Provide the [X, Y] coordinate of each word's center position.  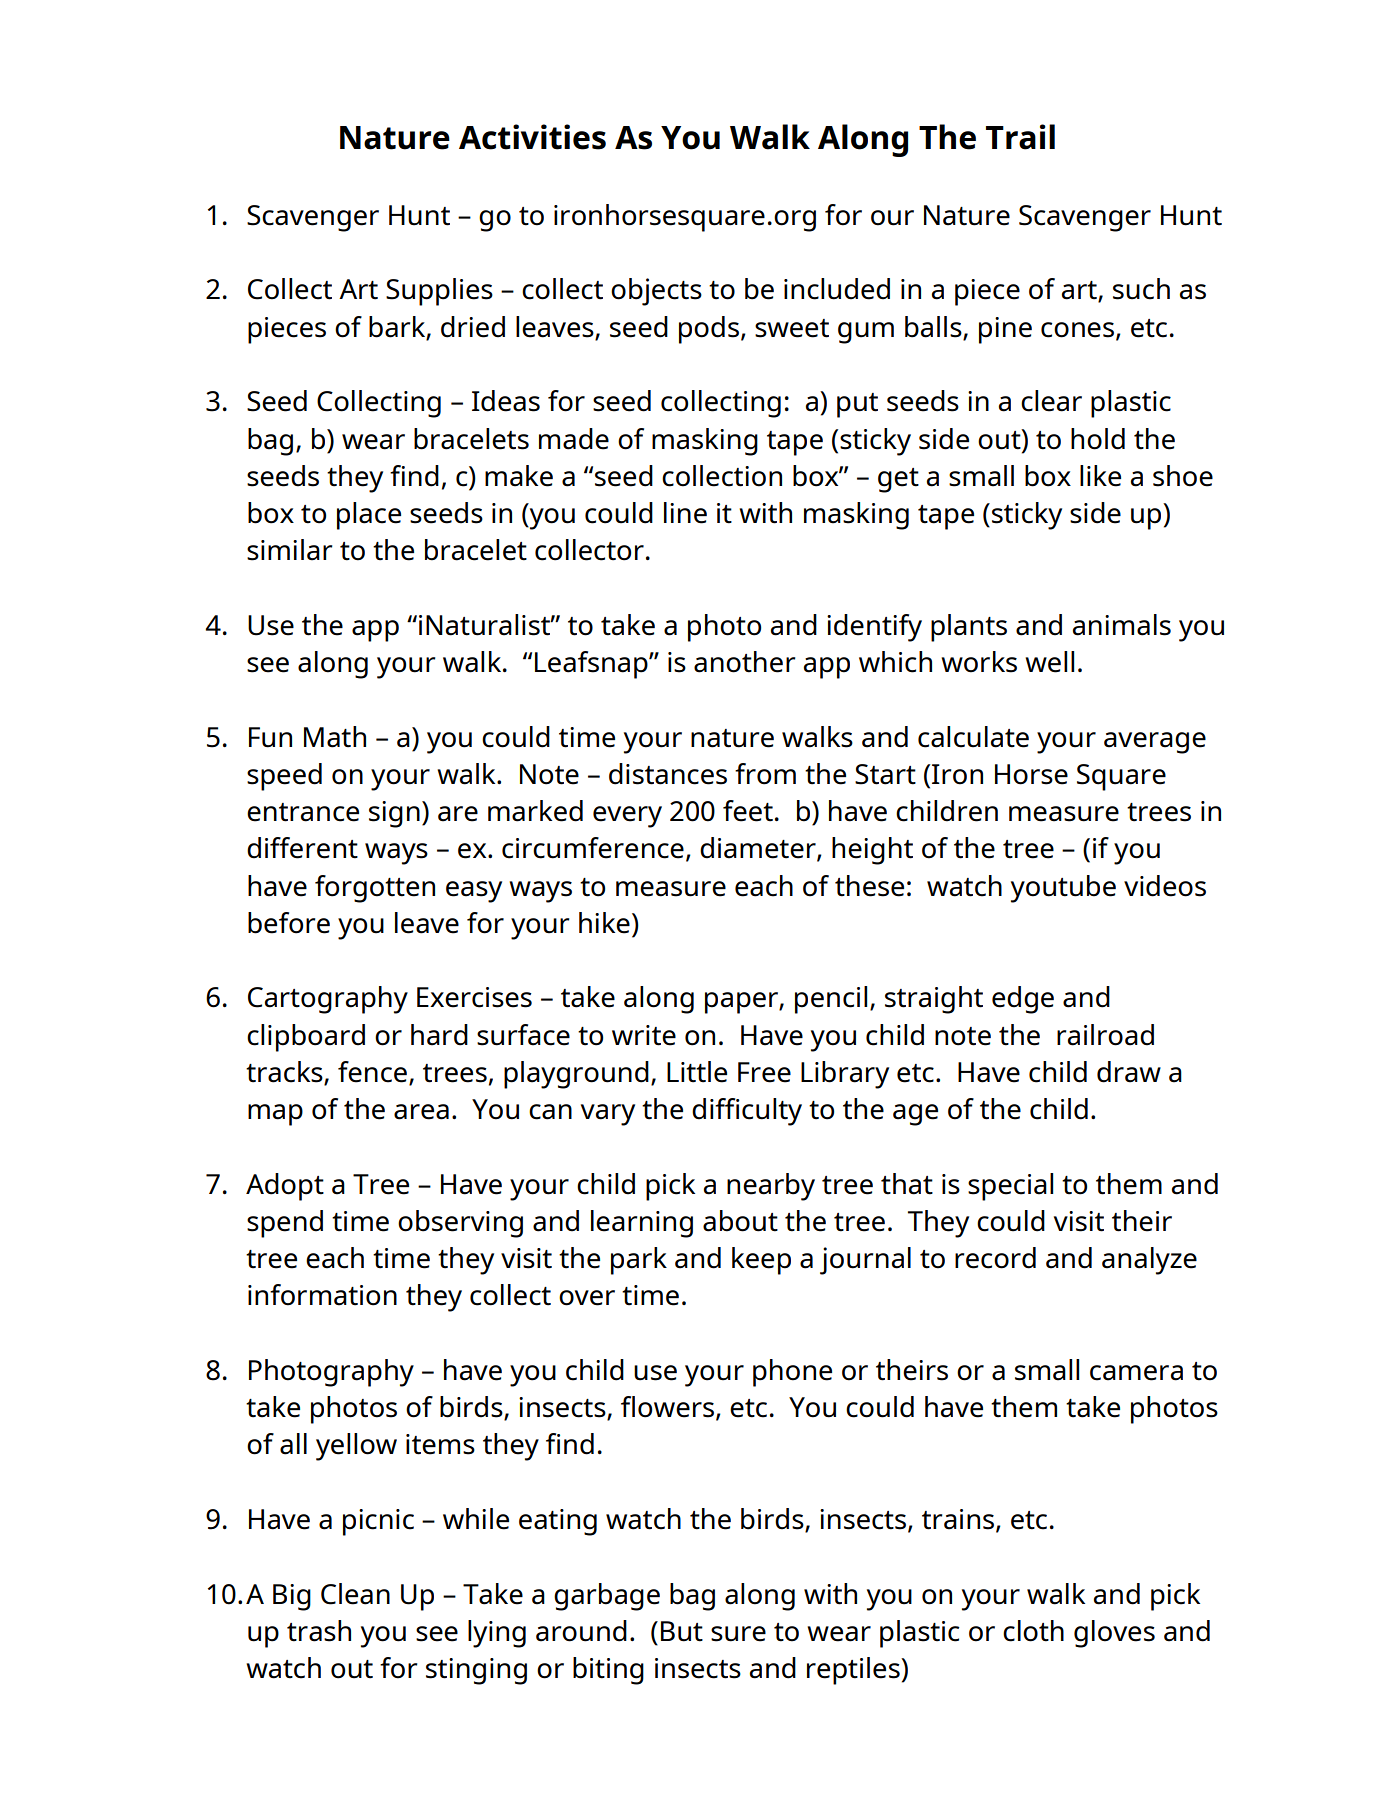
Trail [1020, 137]
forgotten [375, 889]
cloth [1033, 1631]
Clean [355, 1594]
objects [656, 292]
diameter [759, 849]
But [682, 1631]
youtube [1063, 889]
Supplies [439, 292]
